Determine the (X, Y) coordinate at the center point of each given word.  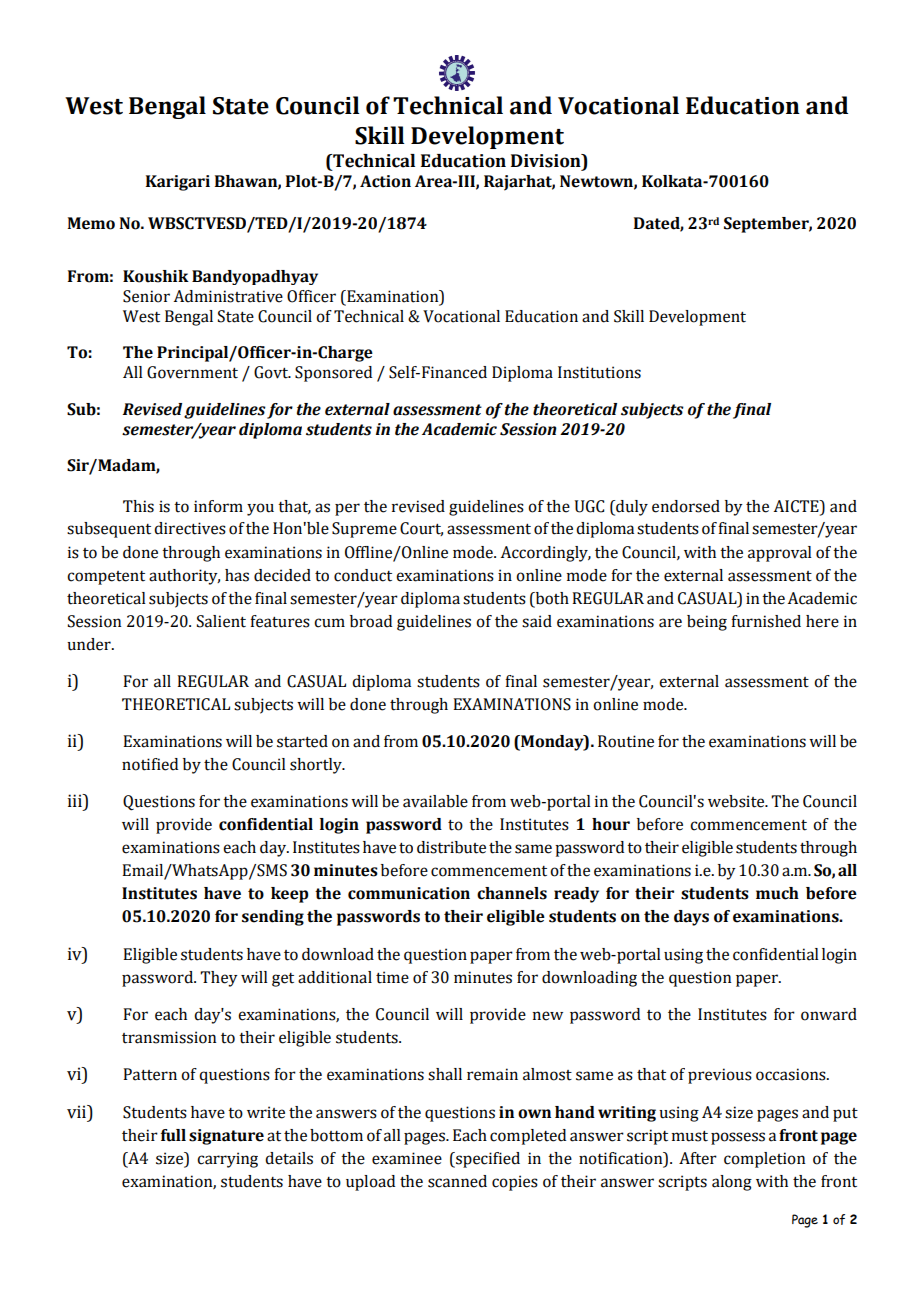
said (537, 621)
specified (487, 1160)
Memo (91, 223)
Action (385, 181)
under (90, 644)
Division (547, 161)
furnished (766, 621)
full (173, 1135)
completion (764, 1160)
